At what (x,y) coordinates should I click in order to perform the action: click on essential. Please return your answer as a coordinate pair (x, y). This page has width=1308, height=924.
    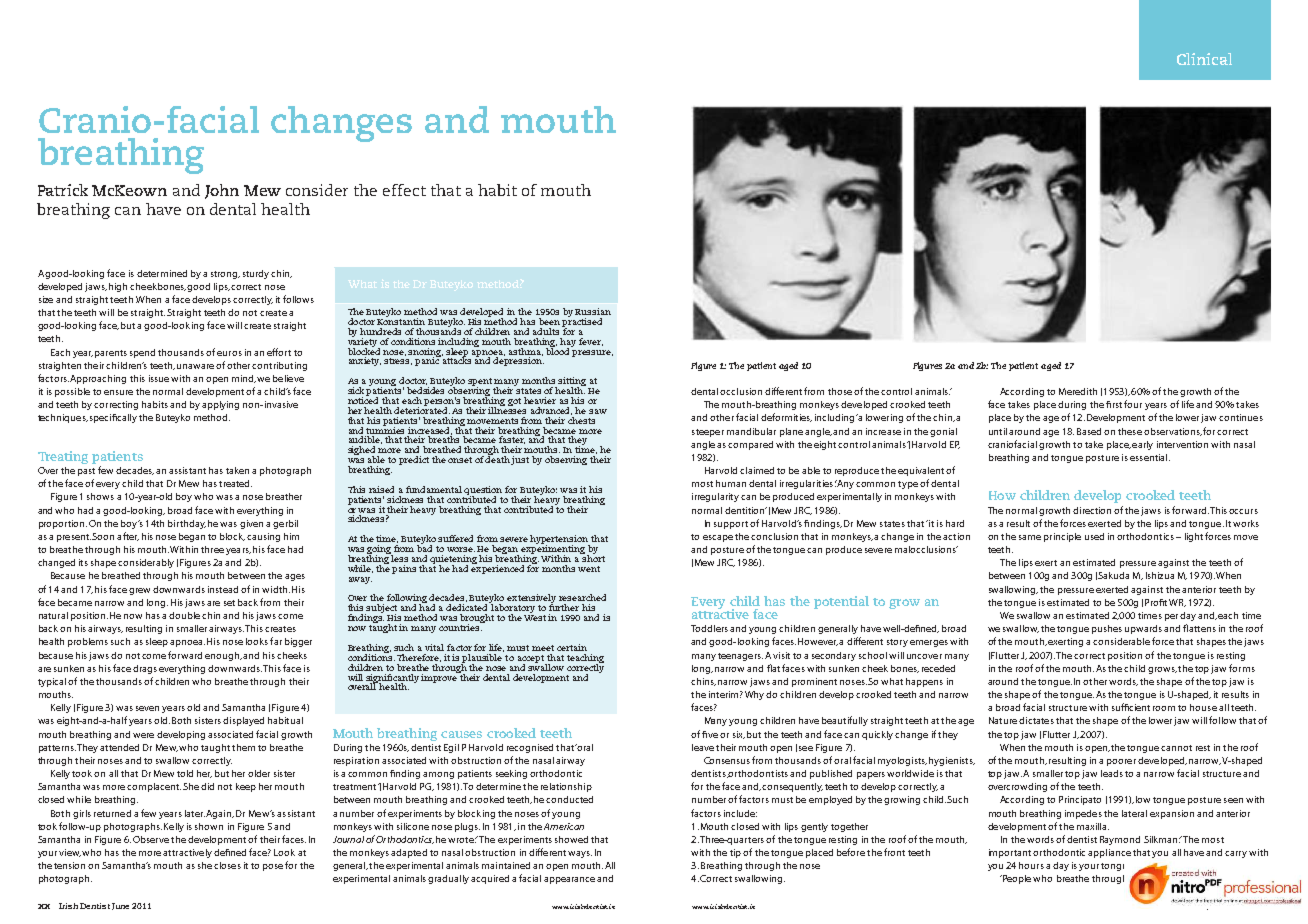
    Looking at the image, I should click on (1150, 457).
